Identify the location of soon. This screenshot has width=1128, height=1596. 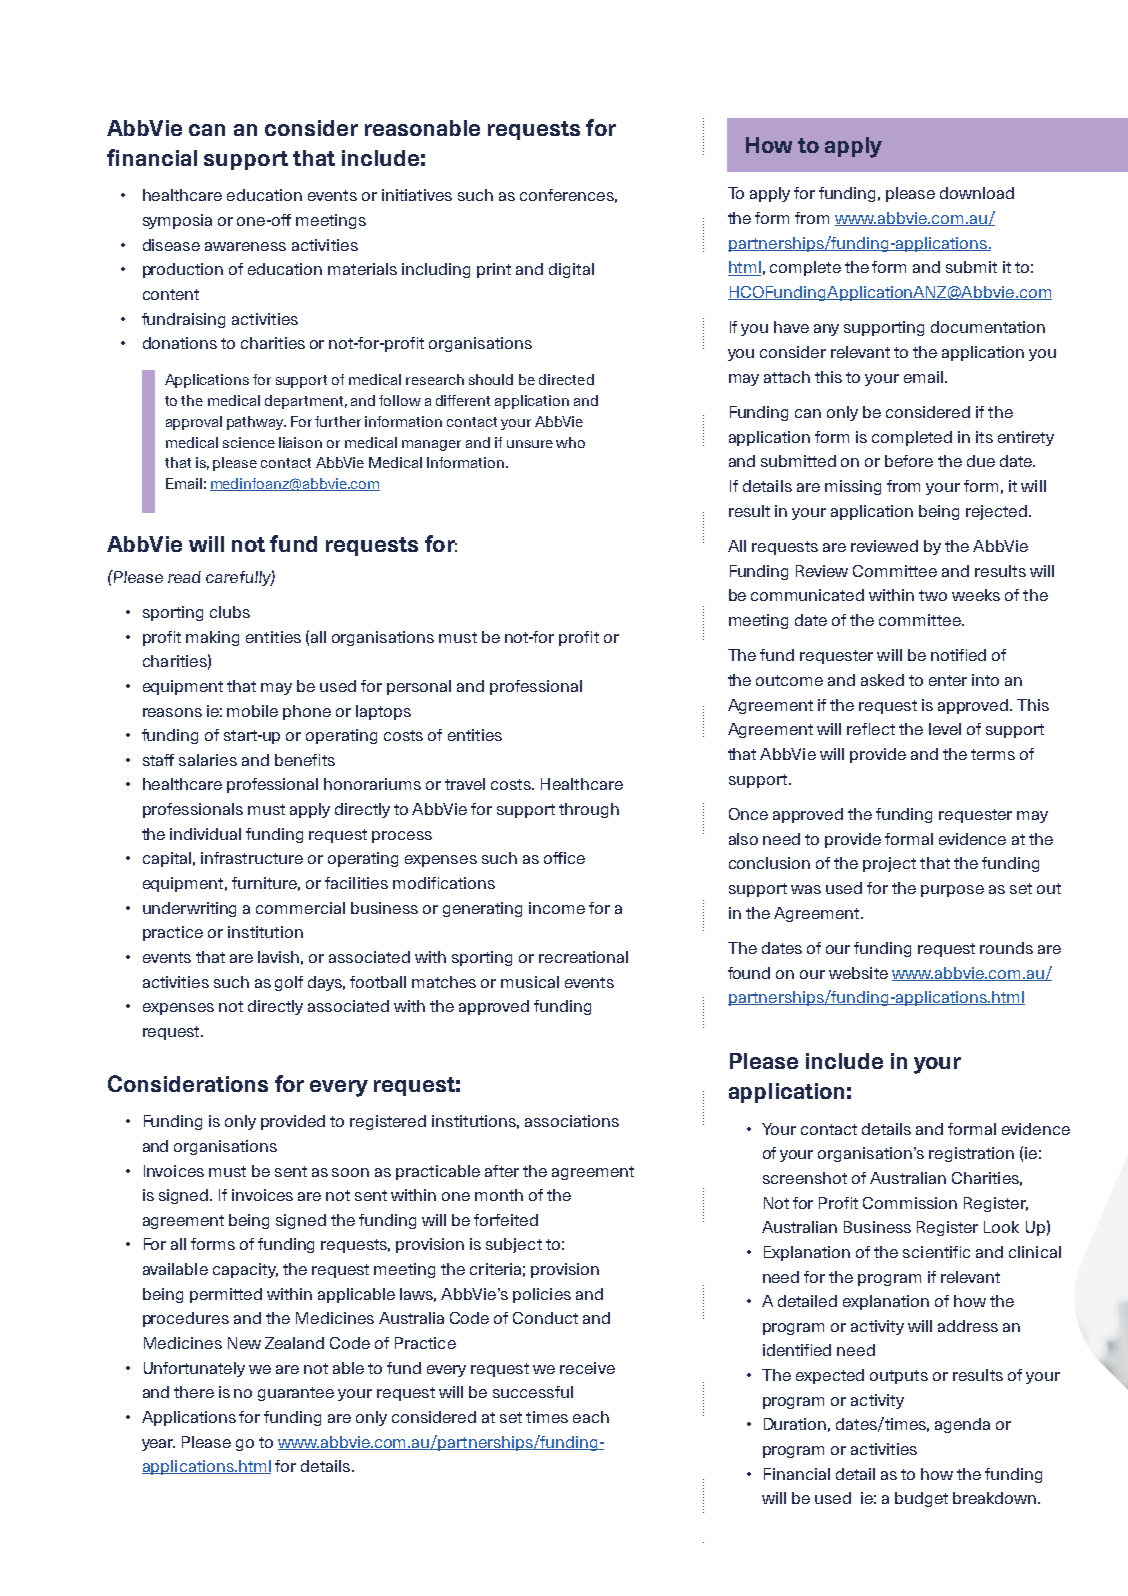
(350, 1172).
